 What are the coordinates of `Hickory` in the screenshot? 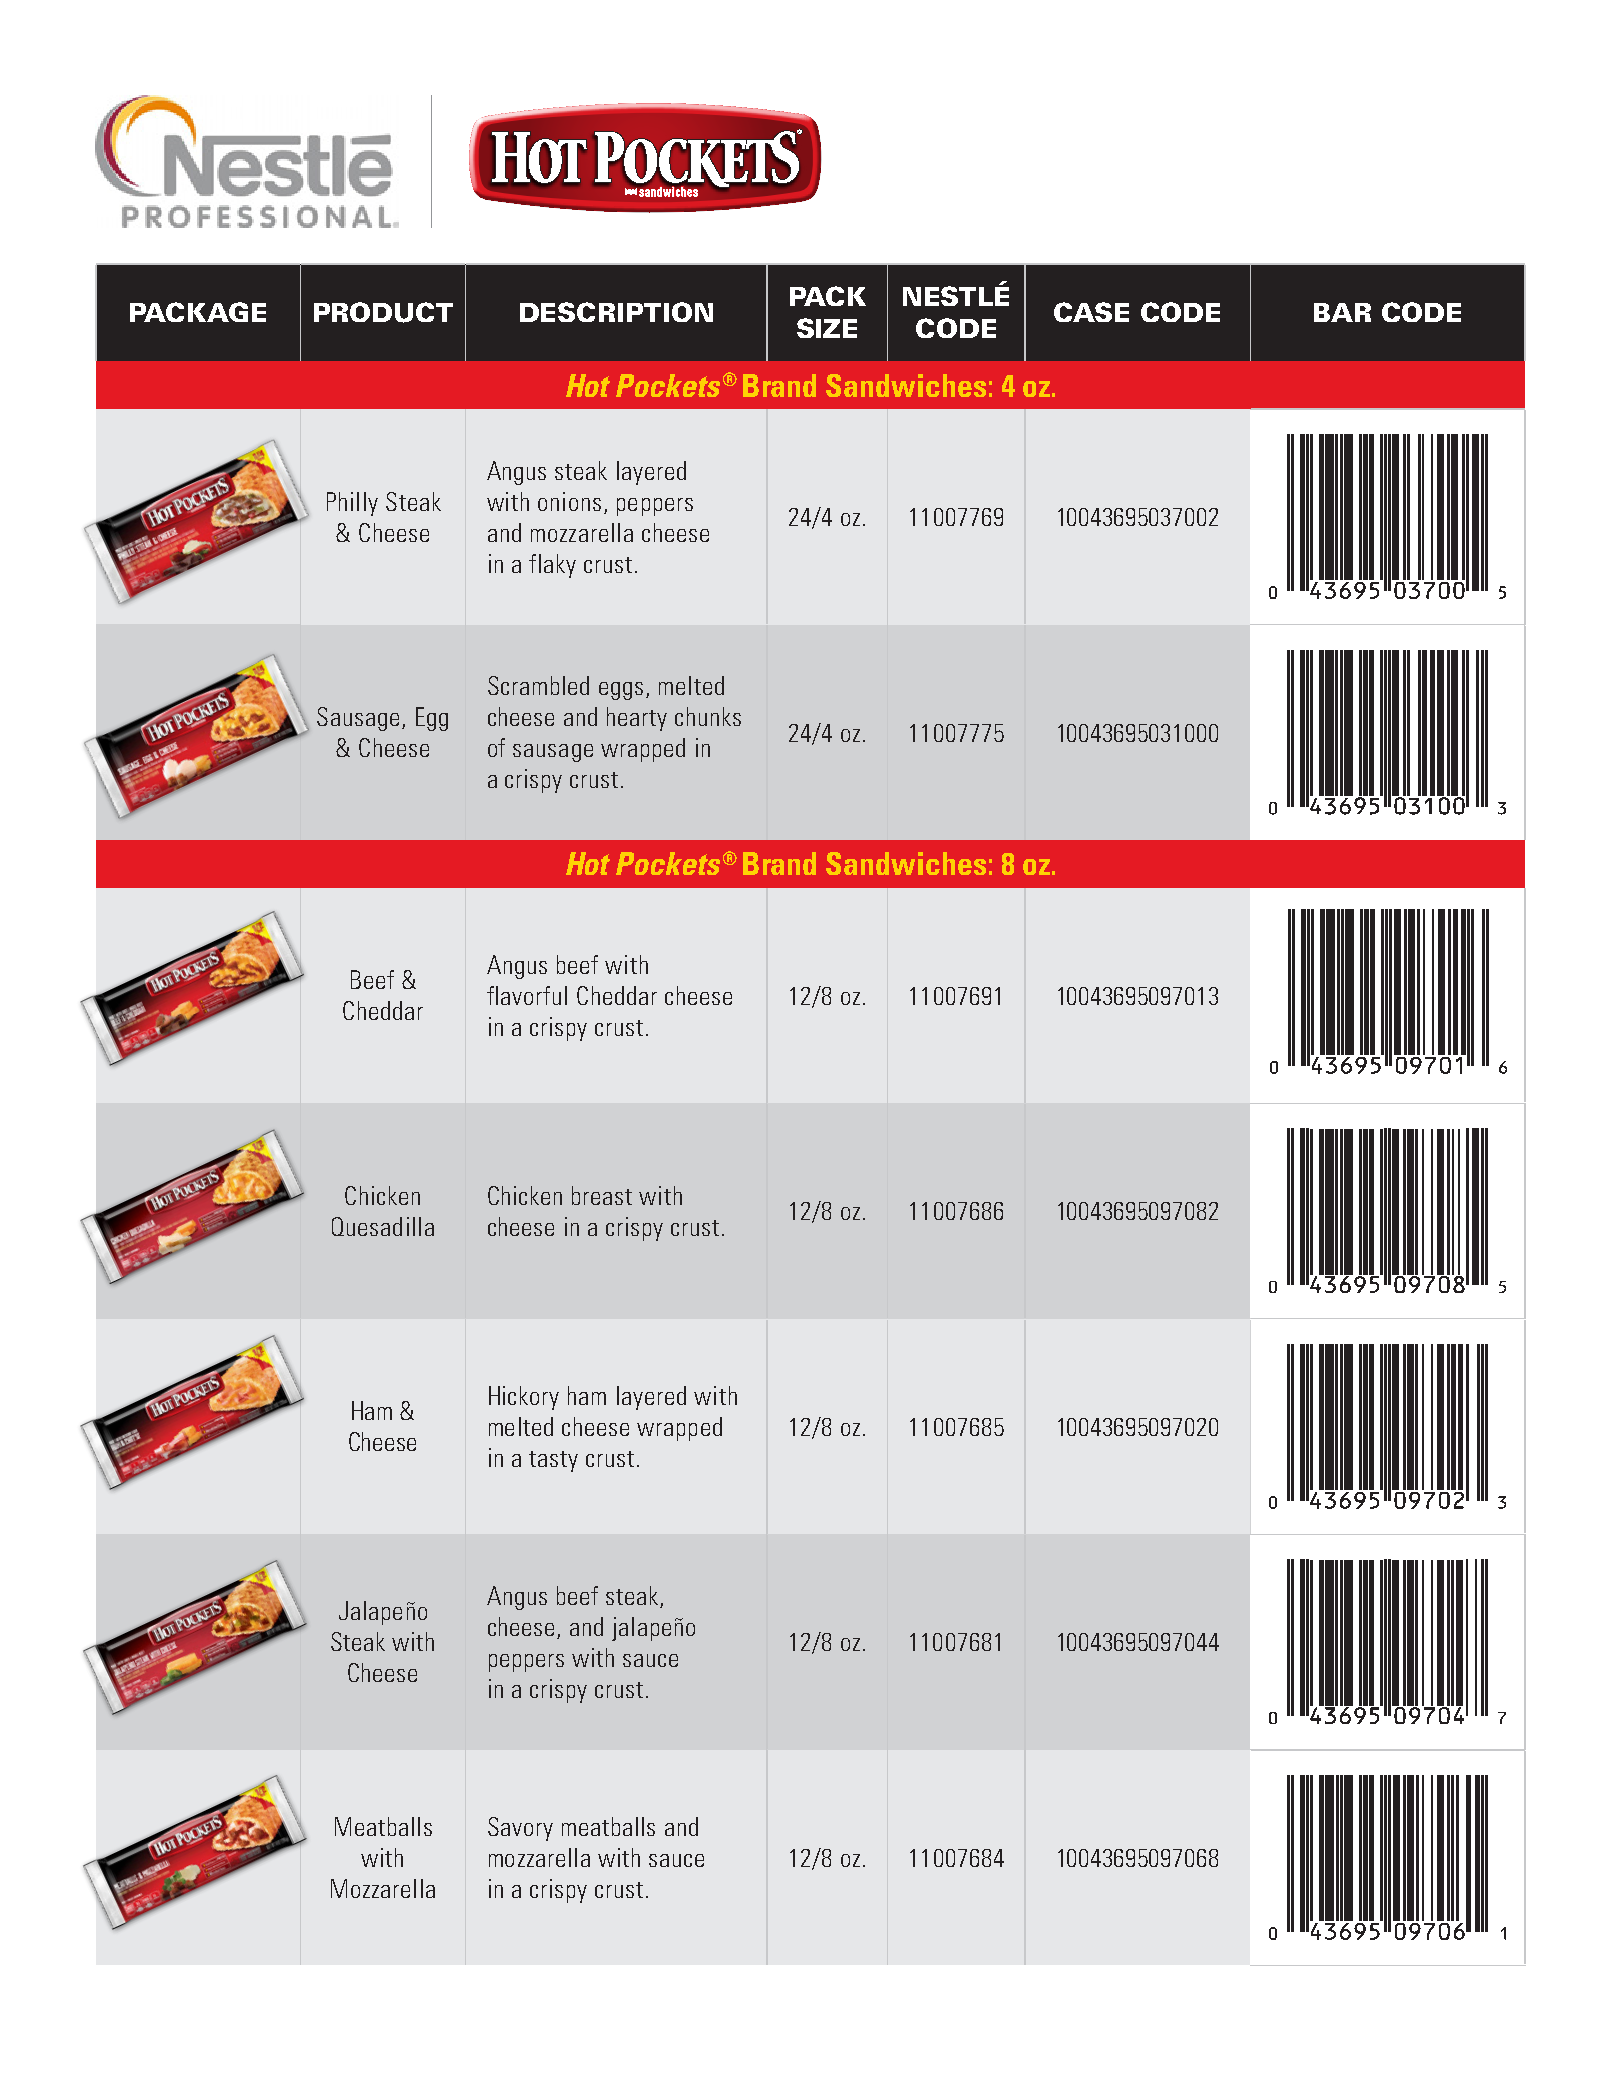 It's located at (524, 1398).
